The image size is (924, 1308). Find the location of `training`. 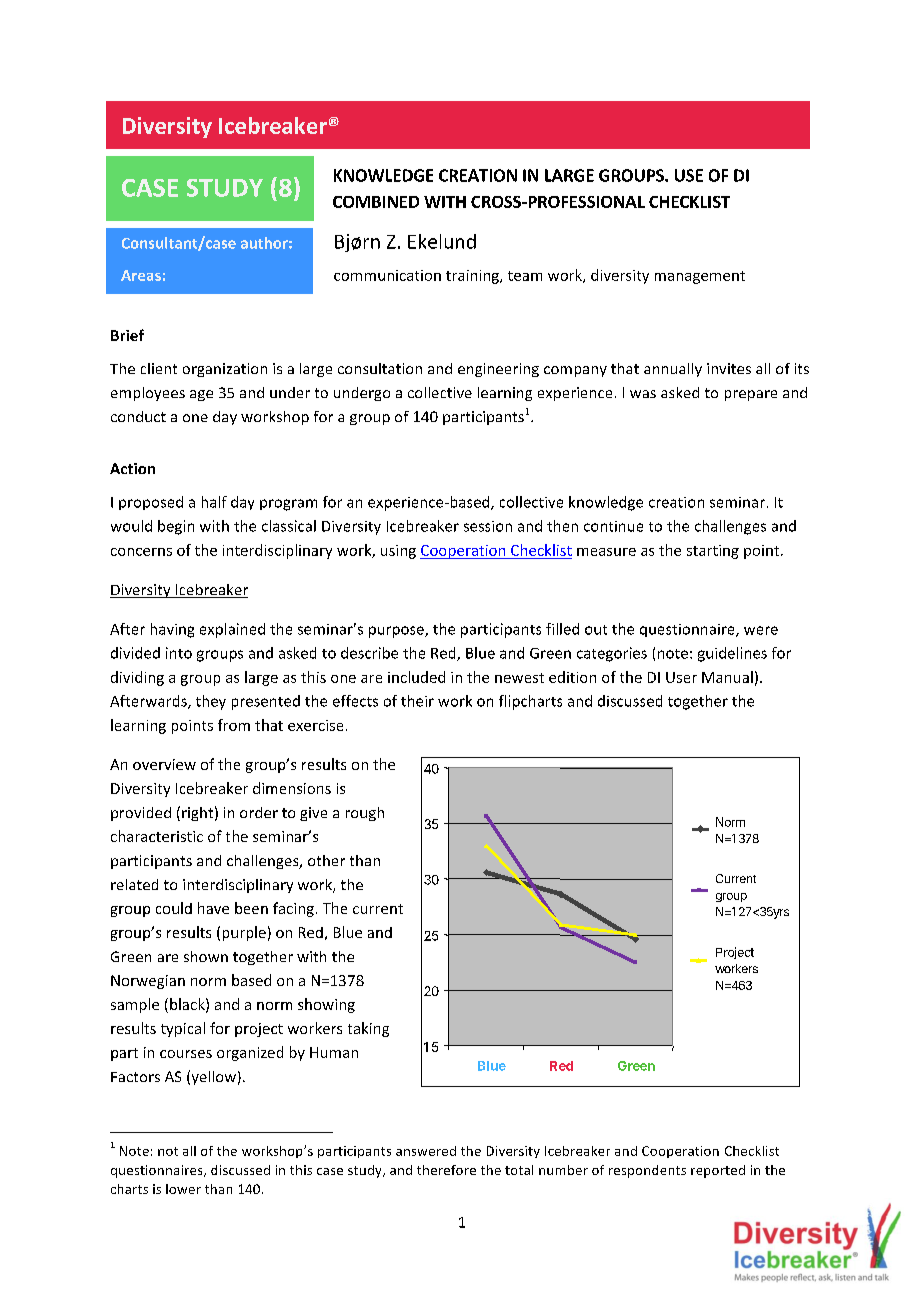

training is located at coordinates (473, 277).
